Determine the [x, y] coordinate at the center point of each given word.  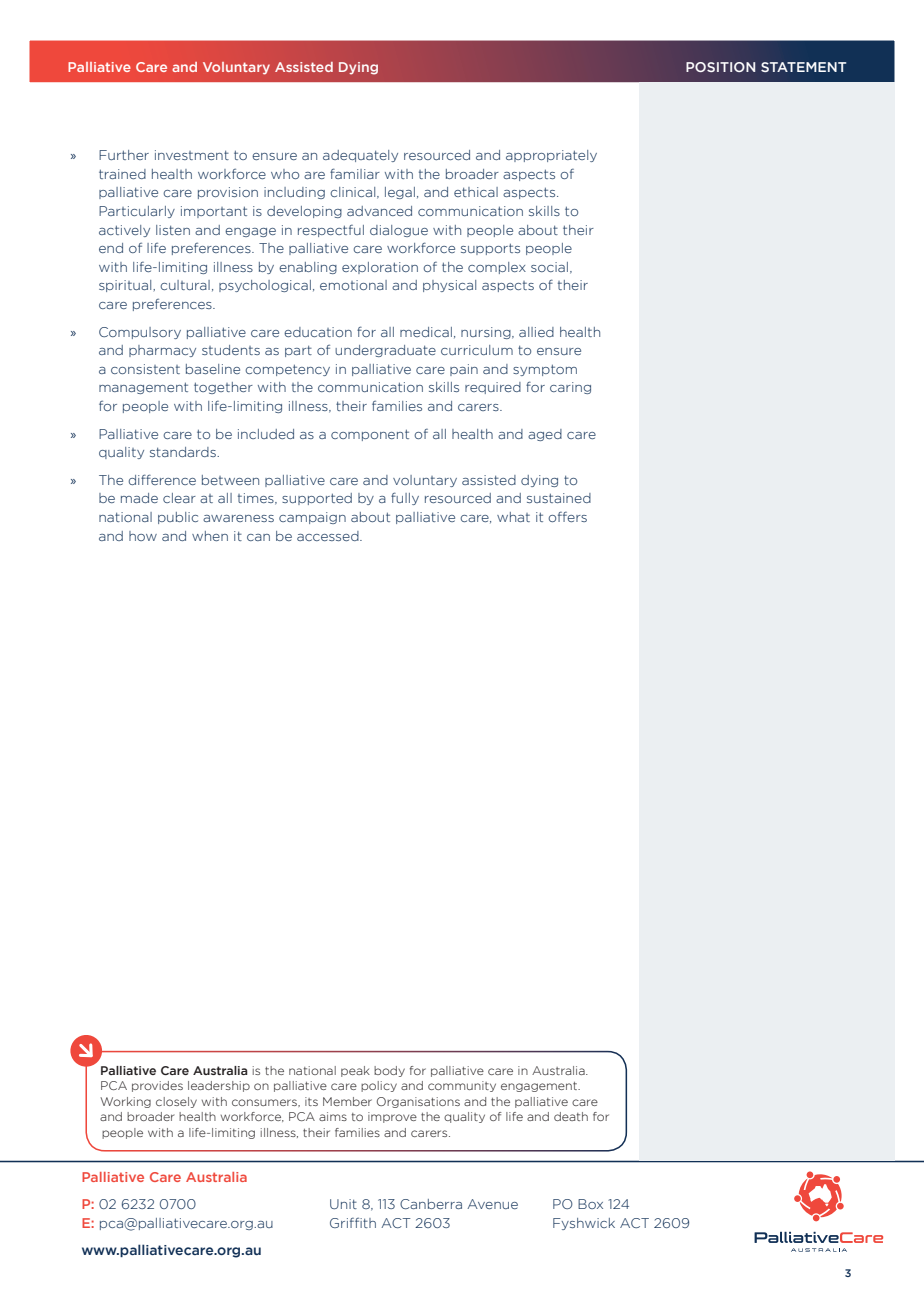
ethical [476, 192]
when [210, 536]
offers [567, 517]
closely [176, 1102]
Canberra [431, 1204]
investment [192, 155]
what [513, 517]
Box [590, 1204]
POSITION [720, 67]
